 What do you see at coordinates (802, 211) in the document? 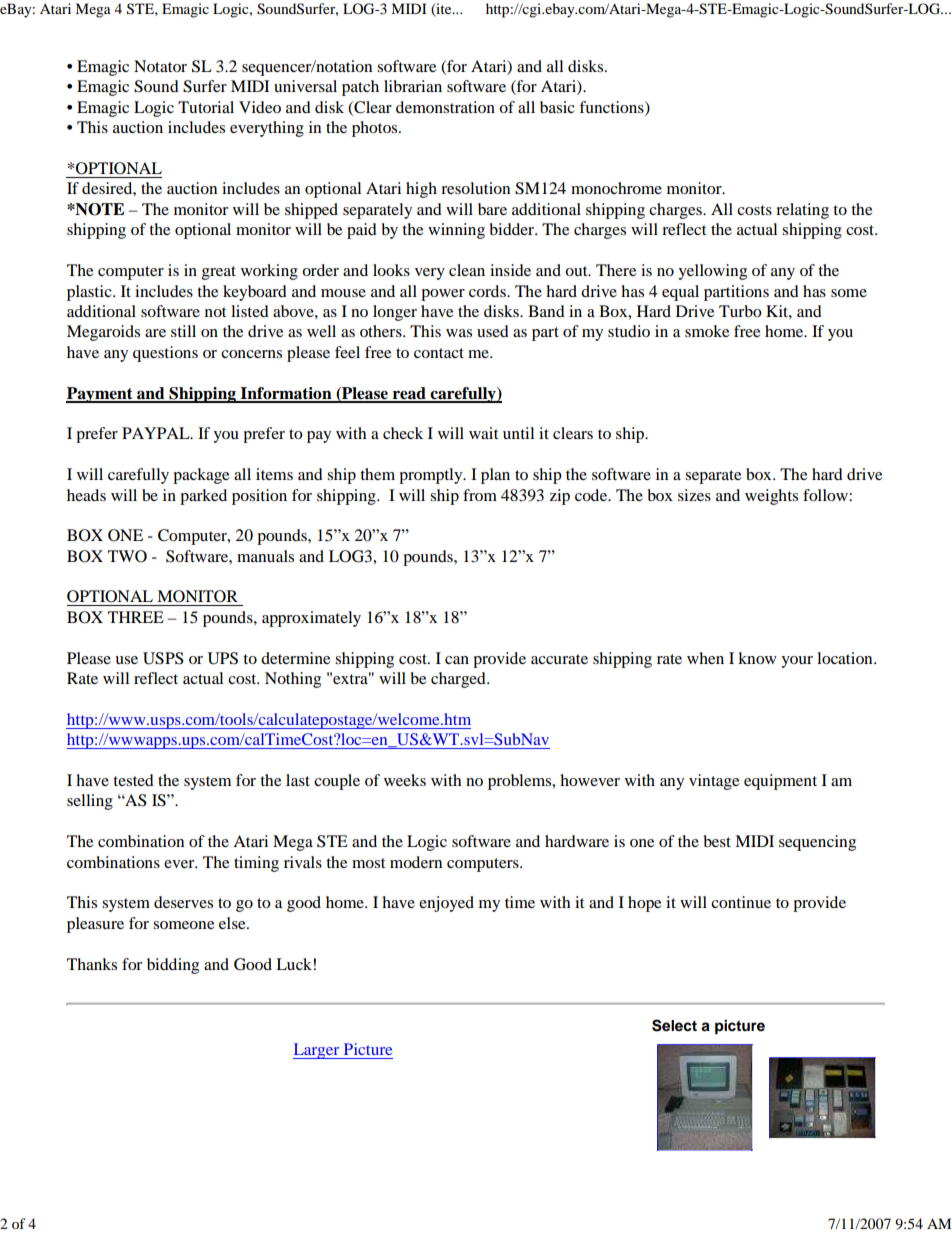
I see `relating` at bounding box center [802, 211].
